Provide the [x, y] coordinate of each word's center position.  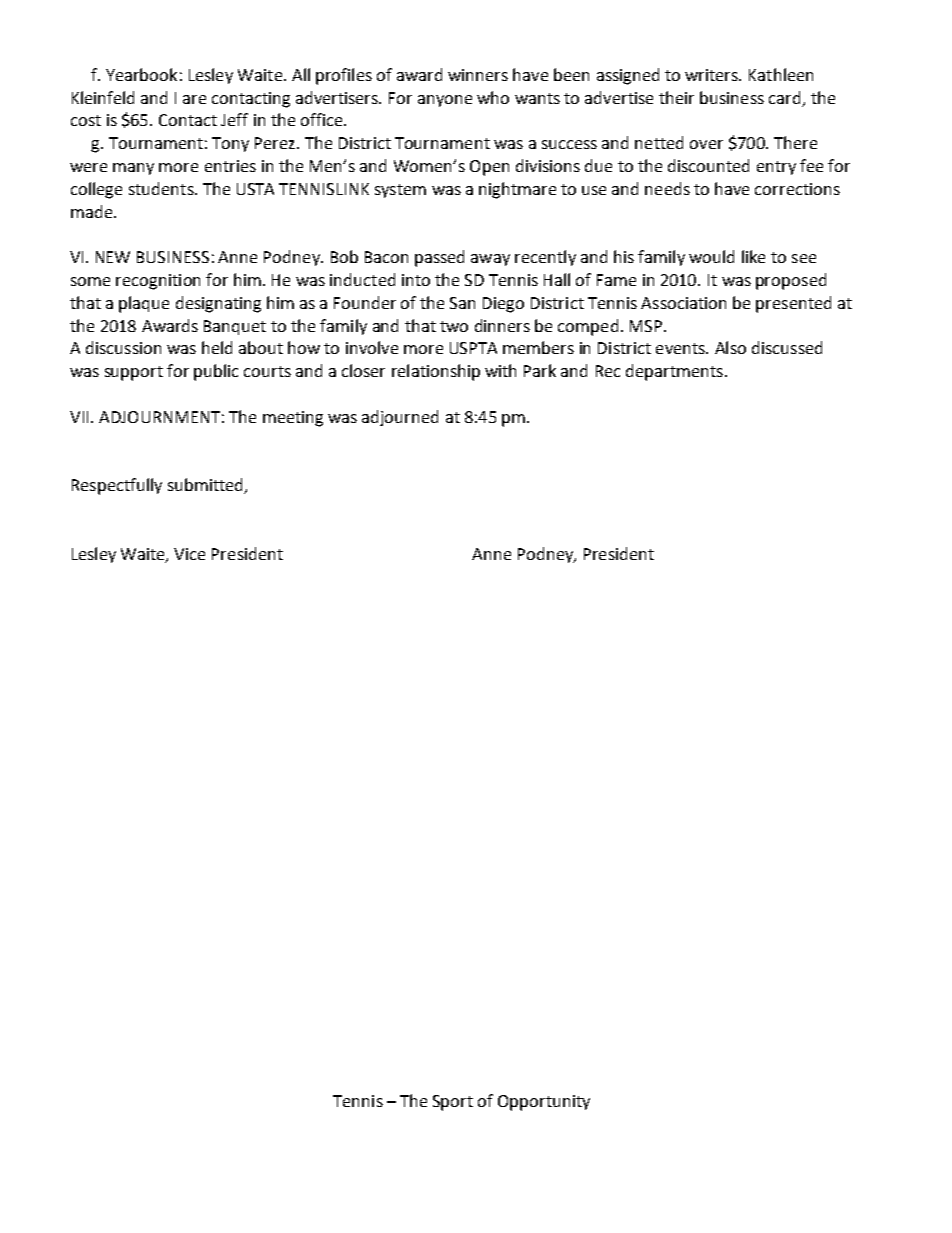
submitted [206, 486]
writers [713, 75]
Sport [453, 1103]
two [454, 326]
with [500, 370]
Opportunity [544, 1103]
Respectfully [117, 486]
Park [540, 370]
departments [674, 372]
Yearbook [141, 74]
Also [730, 347]
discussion [123, 347]
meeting [293, 419]
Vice [189, 554]
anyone [445, 101]
